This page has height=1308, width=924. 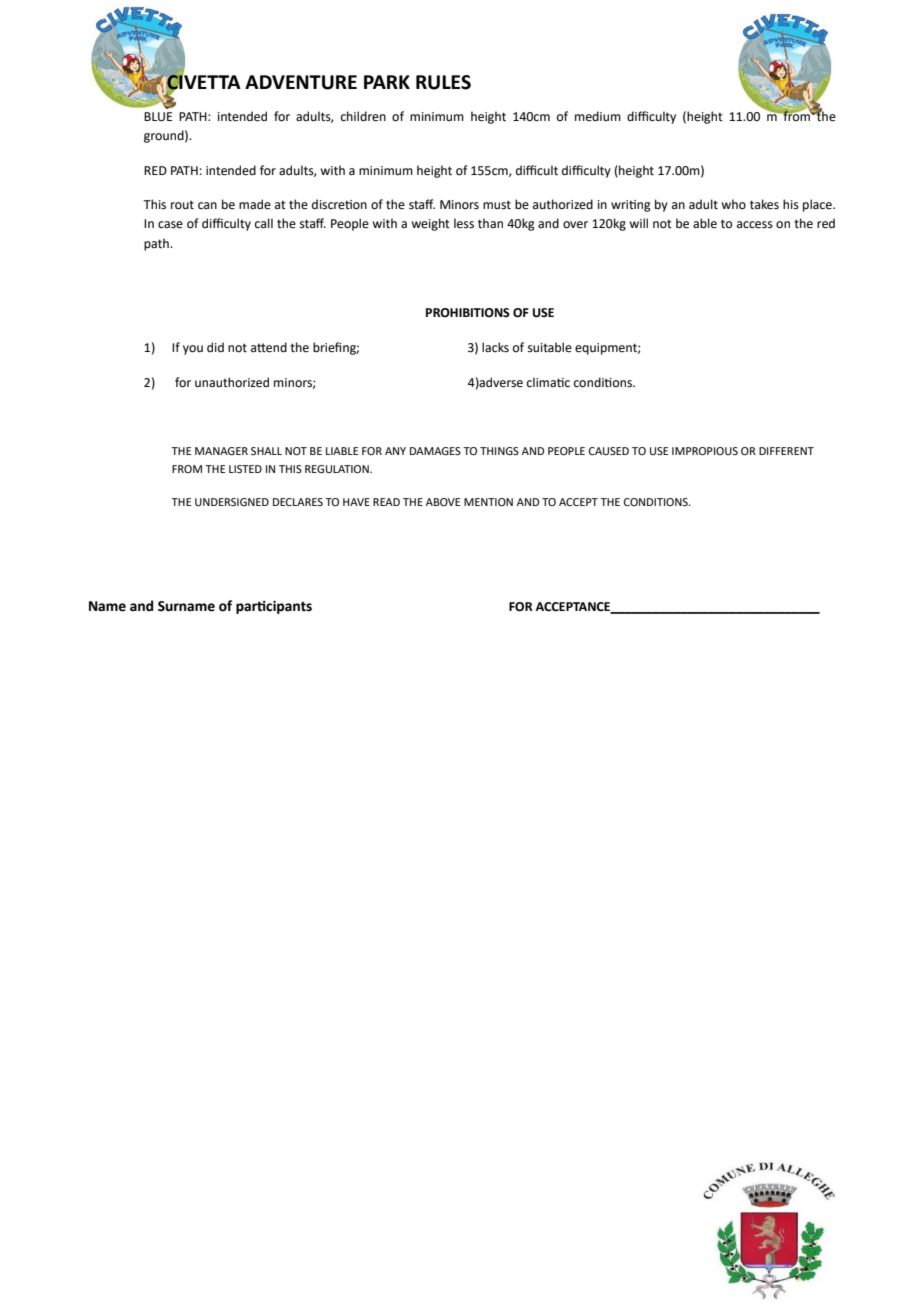 I want to click on medium, so click(x=598, y=116).
